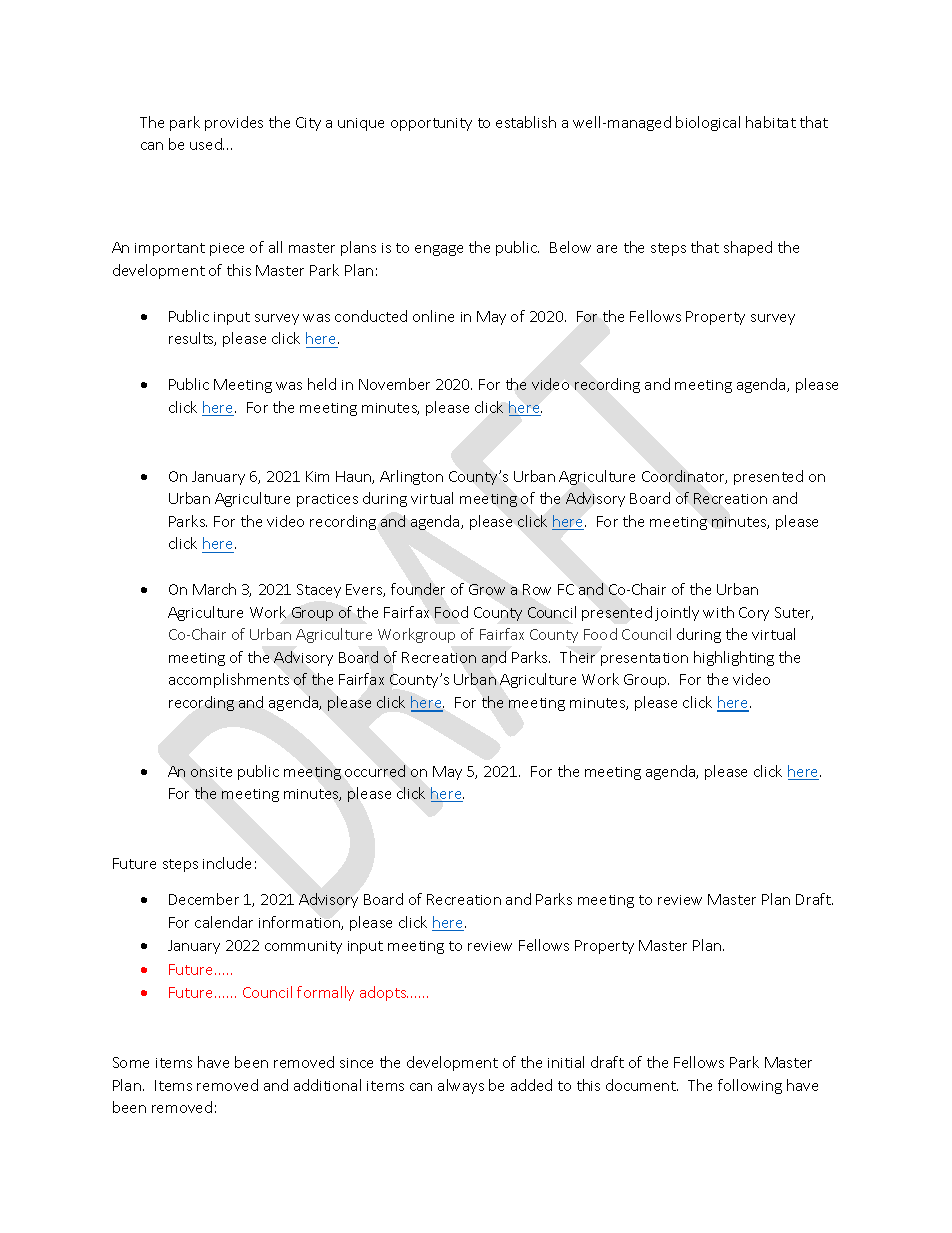  Describe the element at coordinates (461, 1086) in the page. I see `always` at that location.
